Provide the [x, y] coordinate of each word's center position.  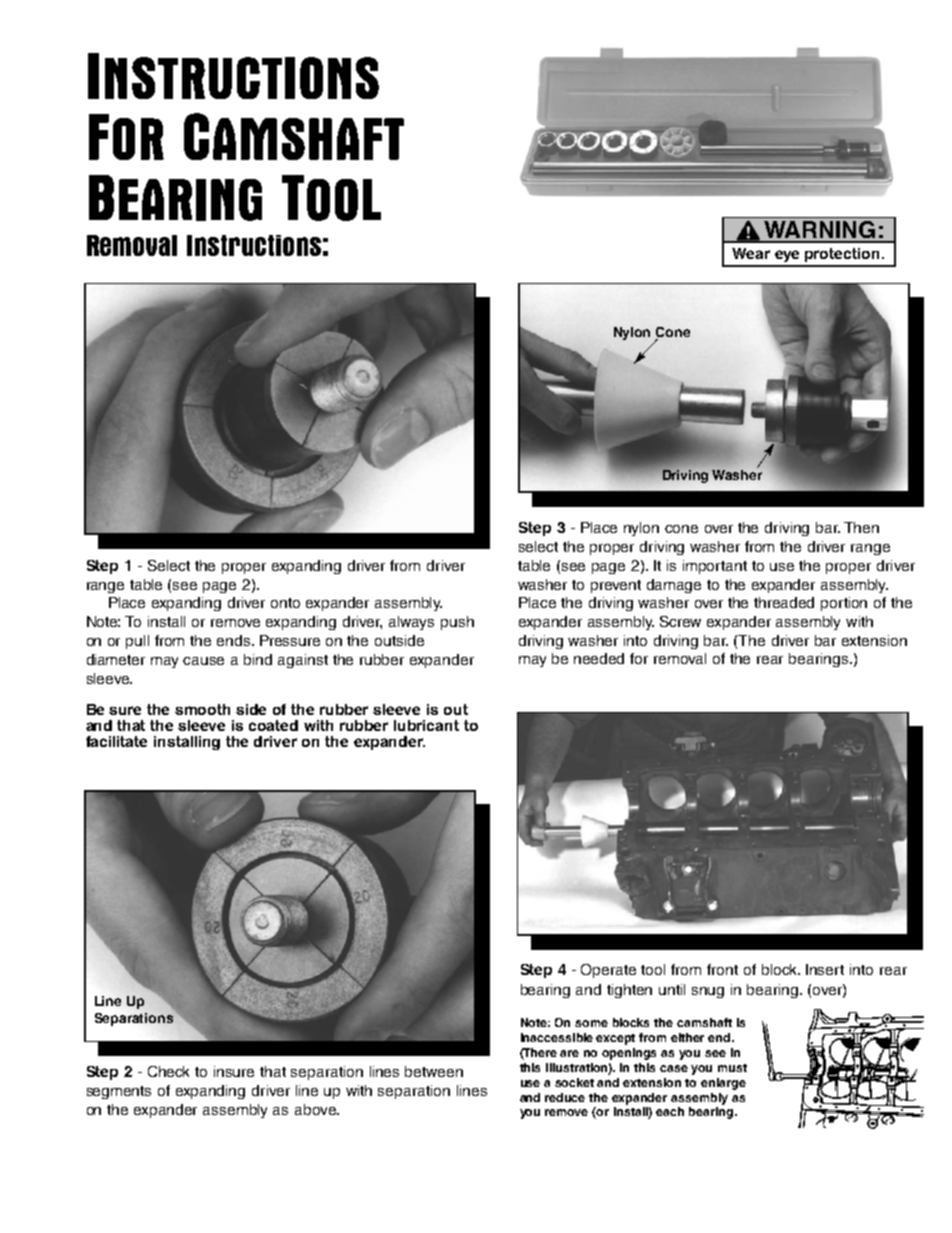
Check [168, 1071]
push [457, 623]
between [434, 1071]
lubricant [426, 725]
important [715, 567]
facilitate [116, 741]
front [722, 969]
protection [842, 255]
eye [787, 256]
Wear [751, 253]
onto [285, 603]
